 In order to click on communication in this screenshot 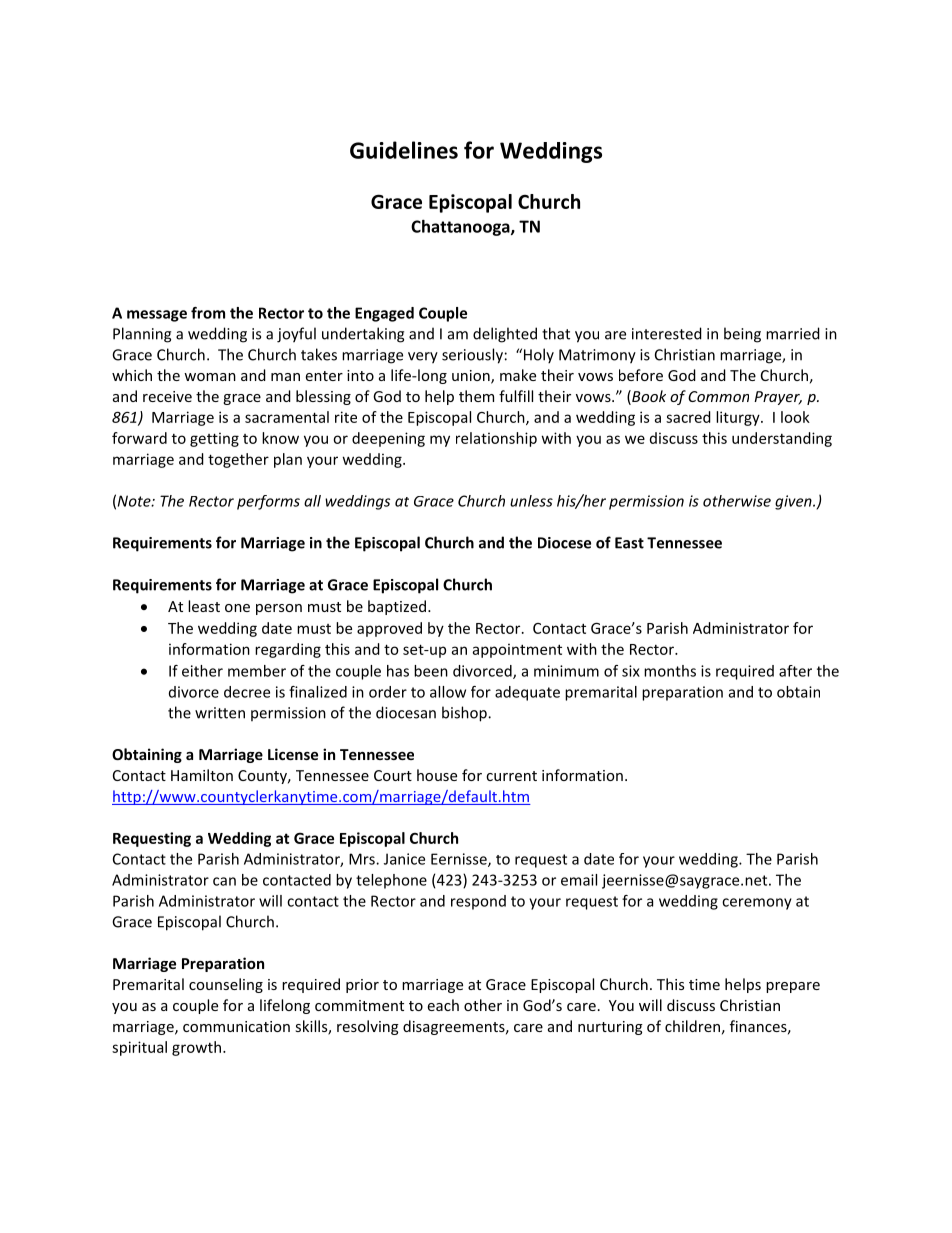, I will do `click(236, 1026)`.
